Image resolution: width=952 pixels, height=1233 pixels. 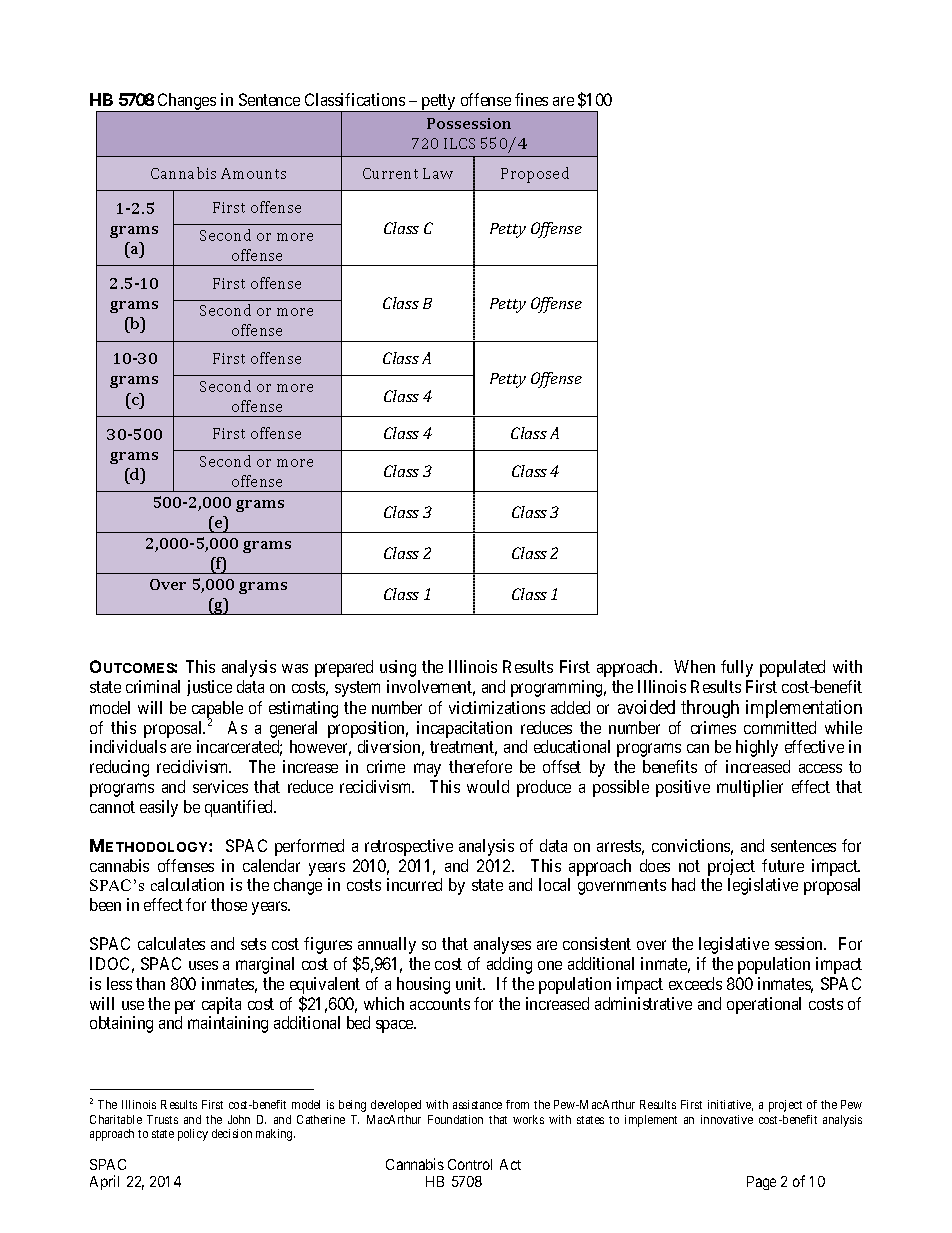 What do you see at coordinates (253, 173) in the screenshot?
I see `Amounts` at bounding box center [253, 173].
